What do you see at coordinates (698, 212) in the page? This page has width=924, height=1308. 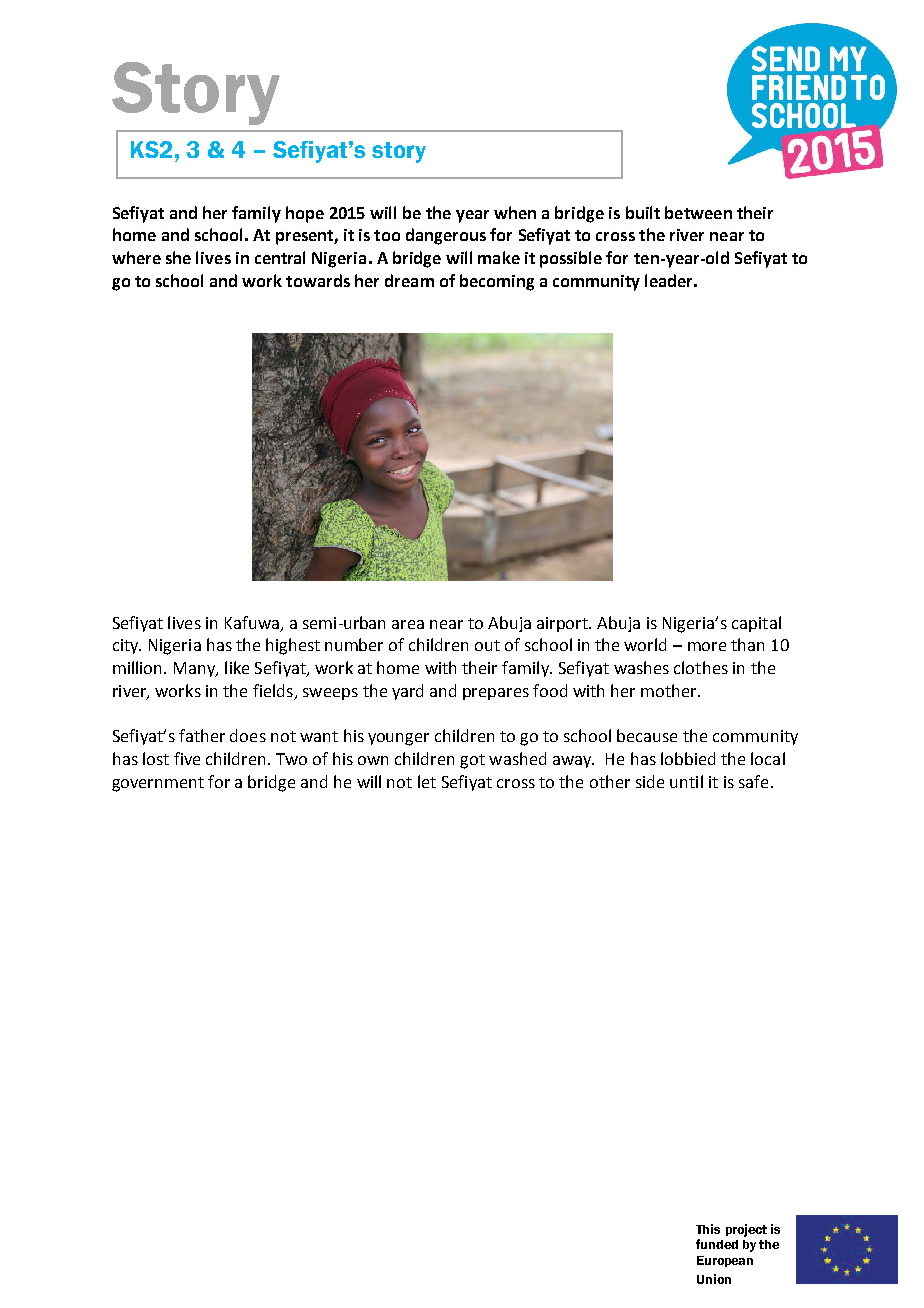 I see `between` at bounding box center [698, 212].
